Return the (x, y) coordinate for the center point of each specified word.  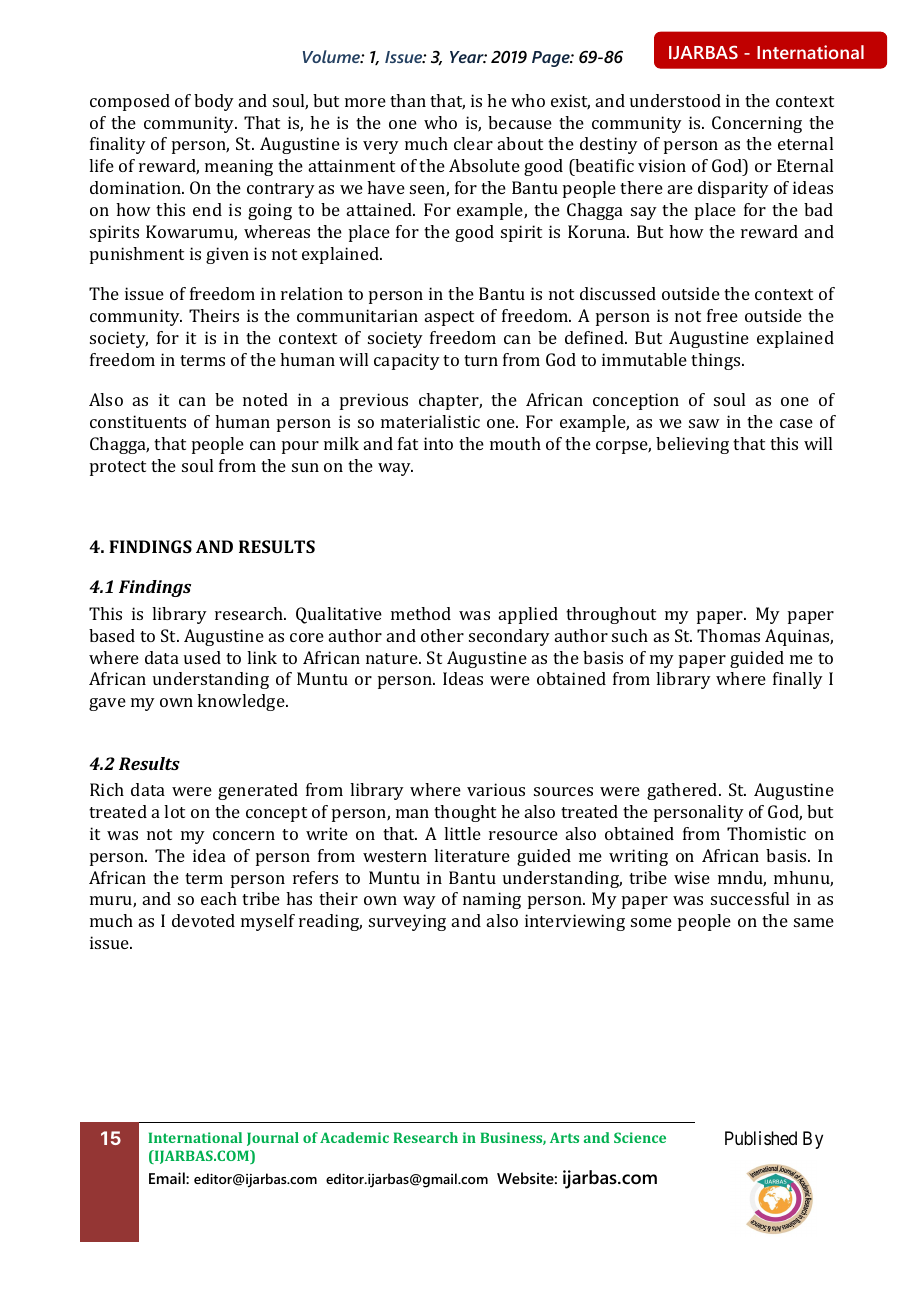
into (438, 443)
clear (473, 143)
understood (675, 100)
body (214, 102)
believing (692, 445)
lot (174, 811)
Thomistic (766, 833)
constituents (138, 421)
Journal (273, 1139)
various (496, 789)
